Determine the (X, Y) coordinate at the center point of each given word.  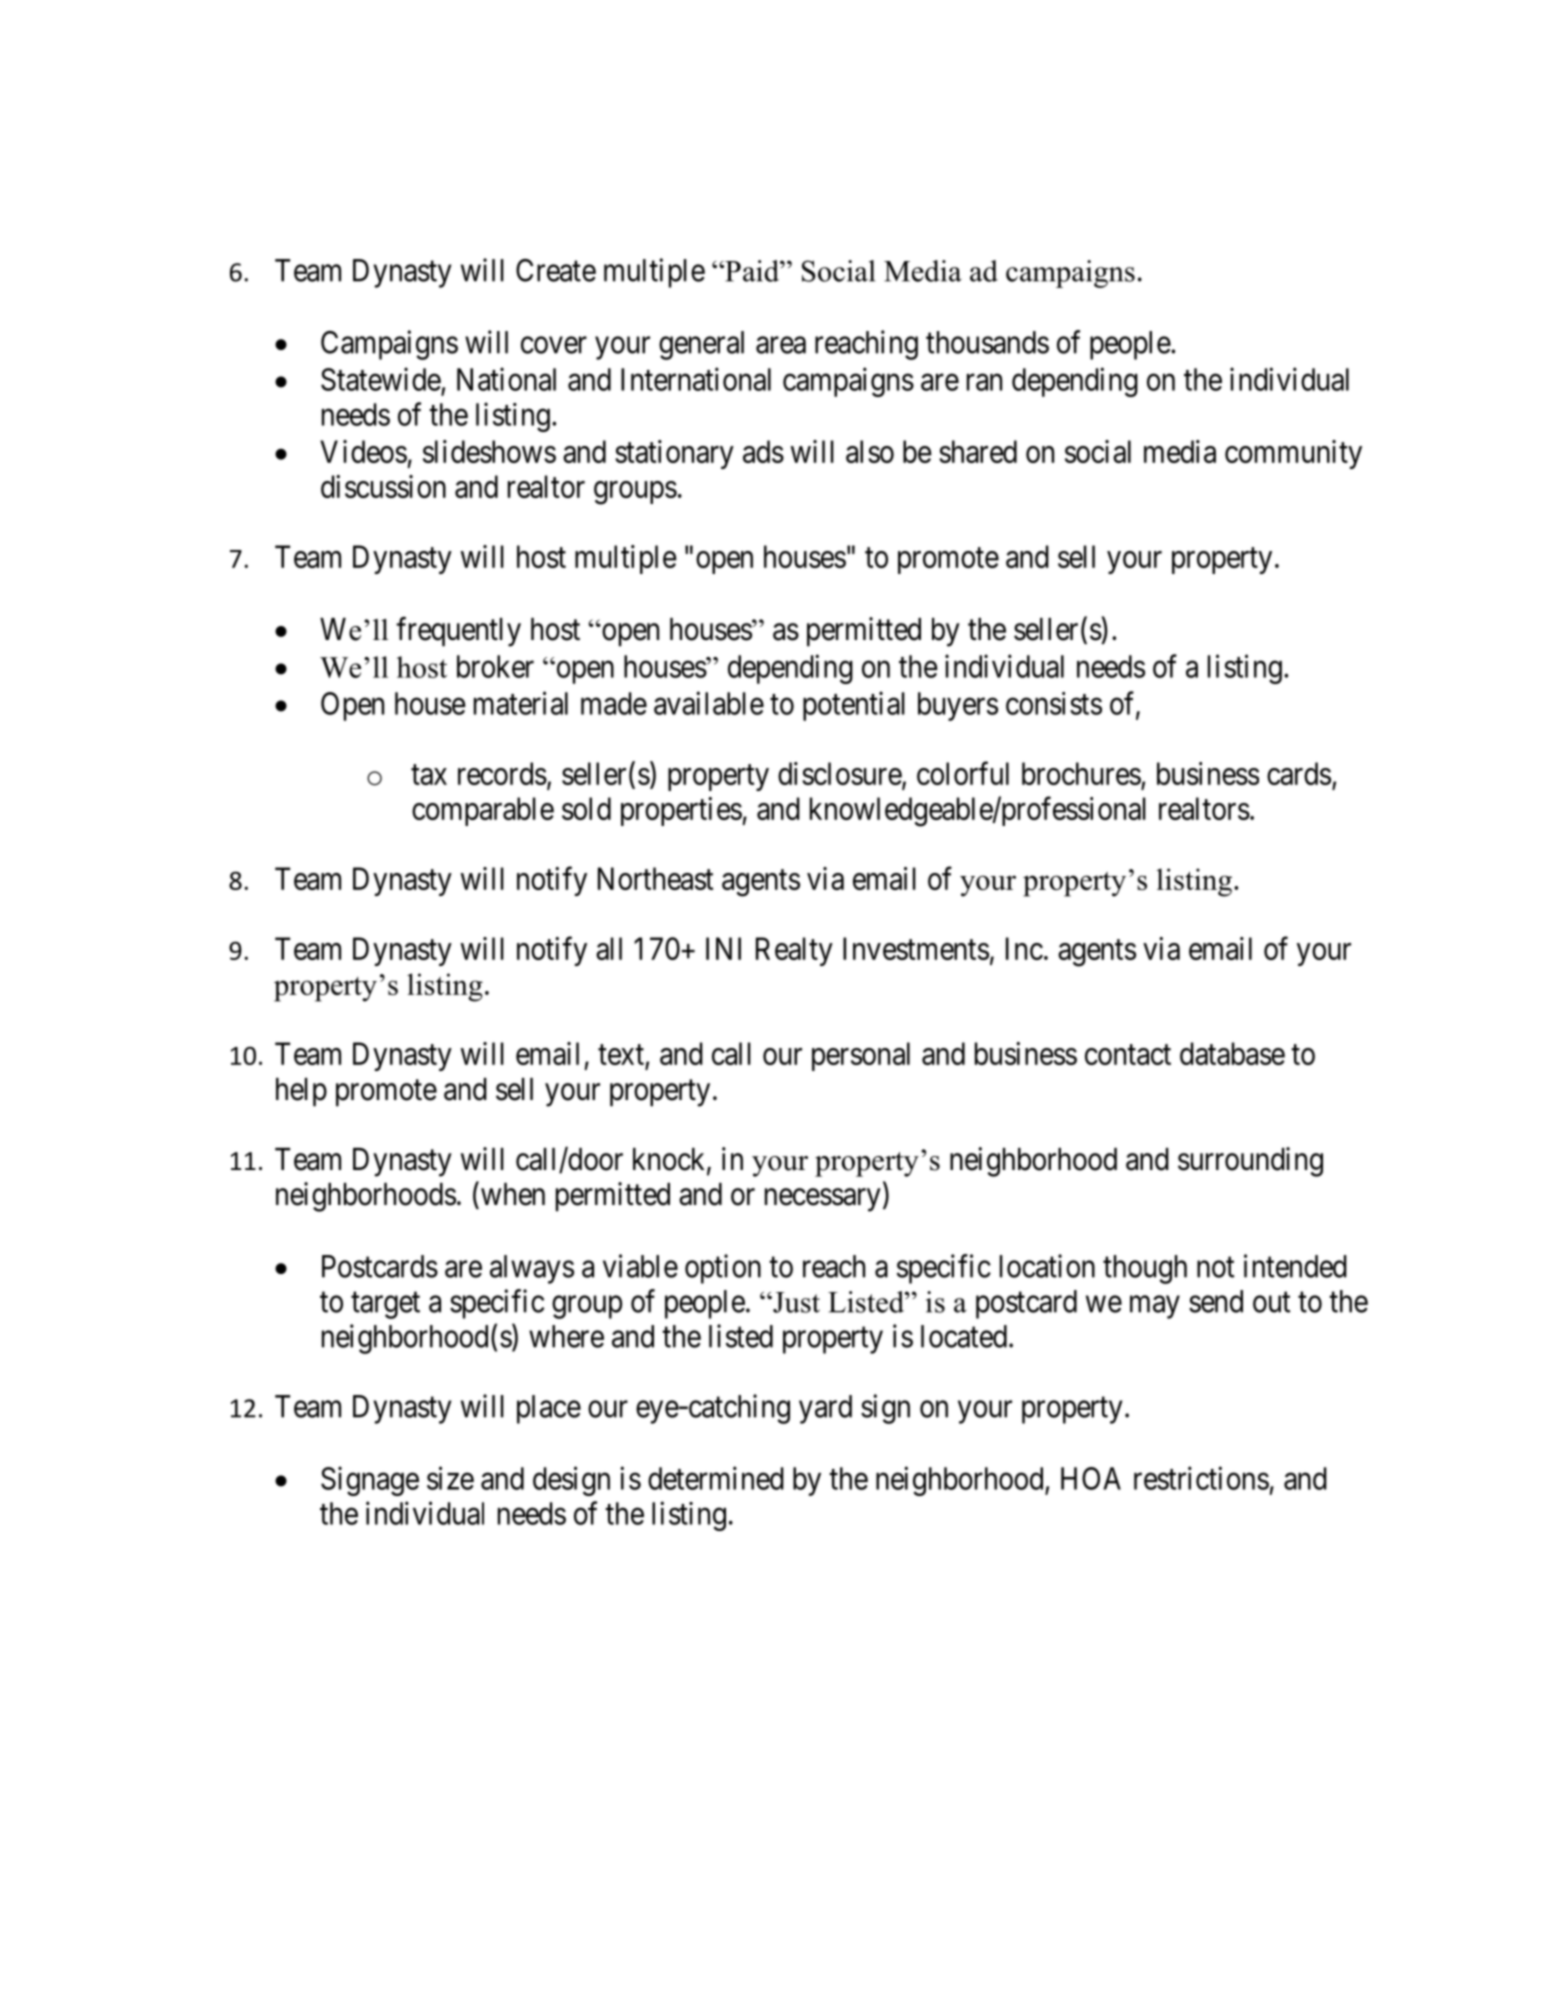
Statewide (381, 379)
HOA (1091, 1478)
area (781, 345)
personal (861, 1056)
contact (1128, 1055)
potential (854, 706)
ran (984, 382)
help (301, 1092)
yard (825, 1409)
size (450, 1478)
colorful (963, 773)
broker (495, 666)
